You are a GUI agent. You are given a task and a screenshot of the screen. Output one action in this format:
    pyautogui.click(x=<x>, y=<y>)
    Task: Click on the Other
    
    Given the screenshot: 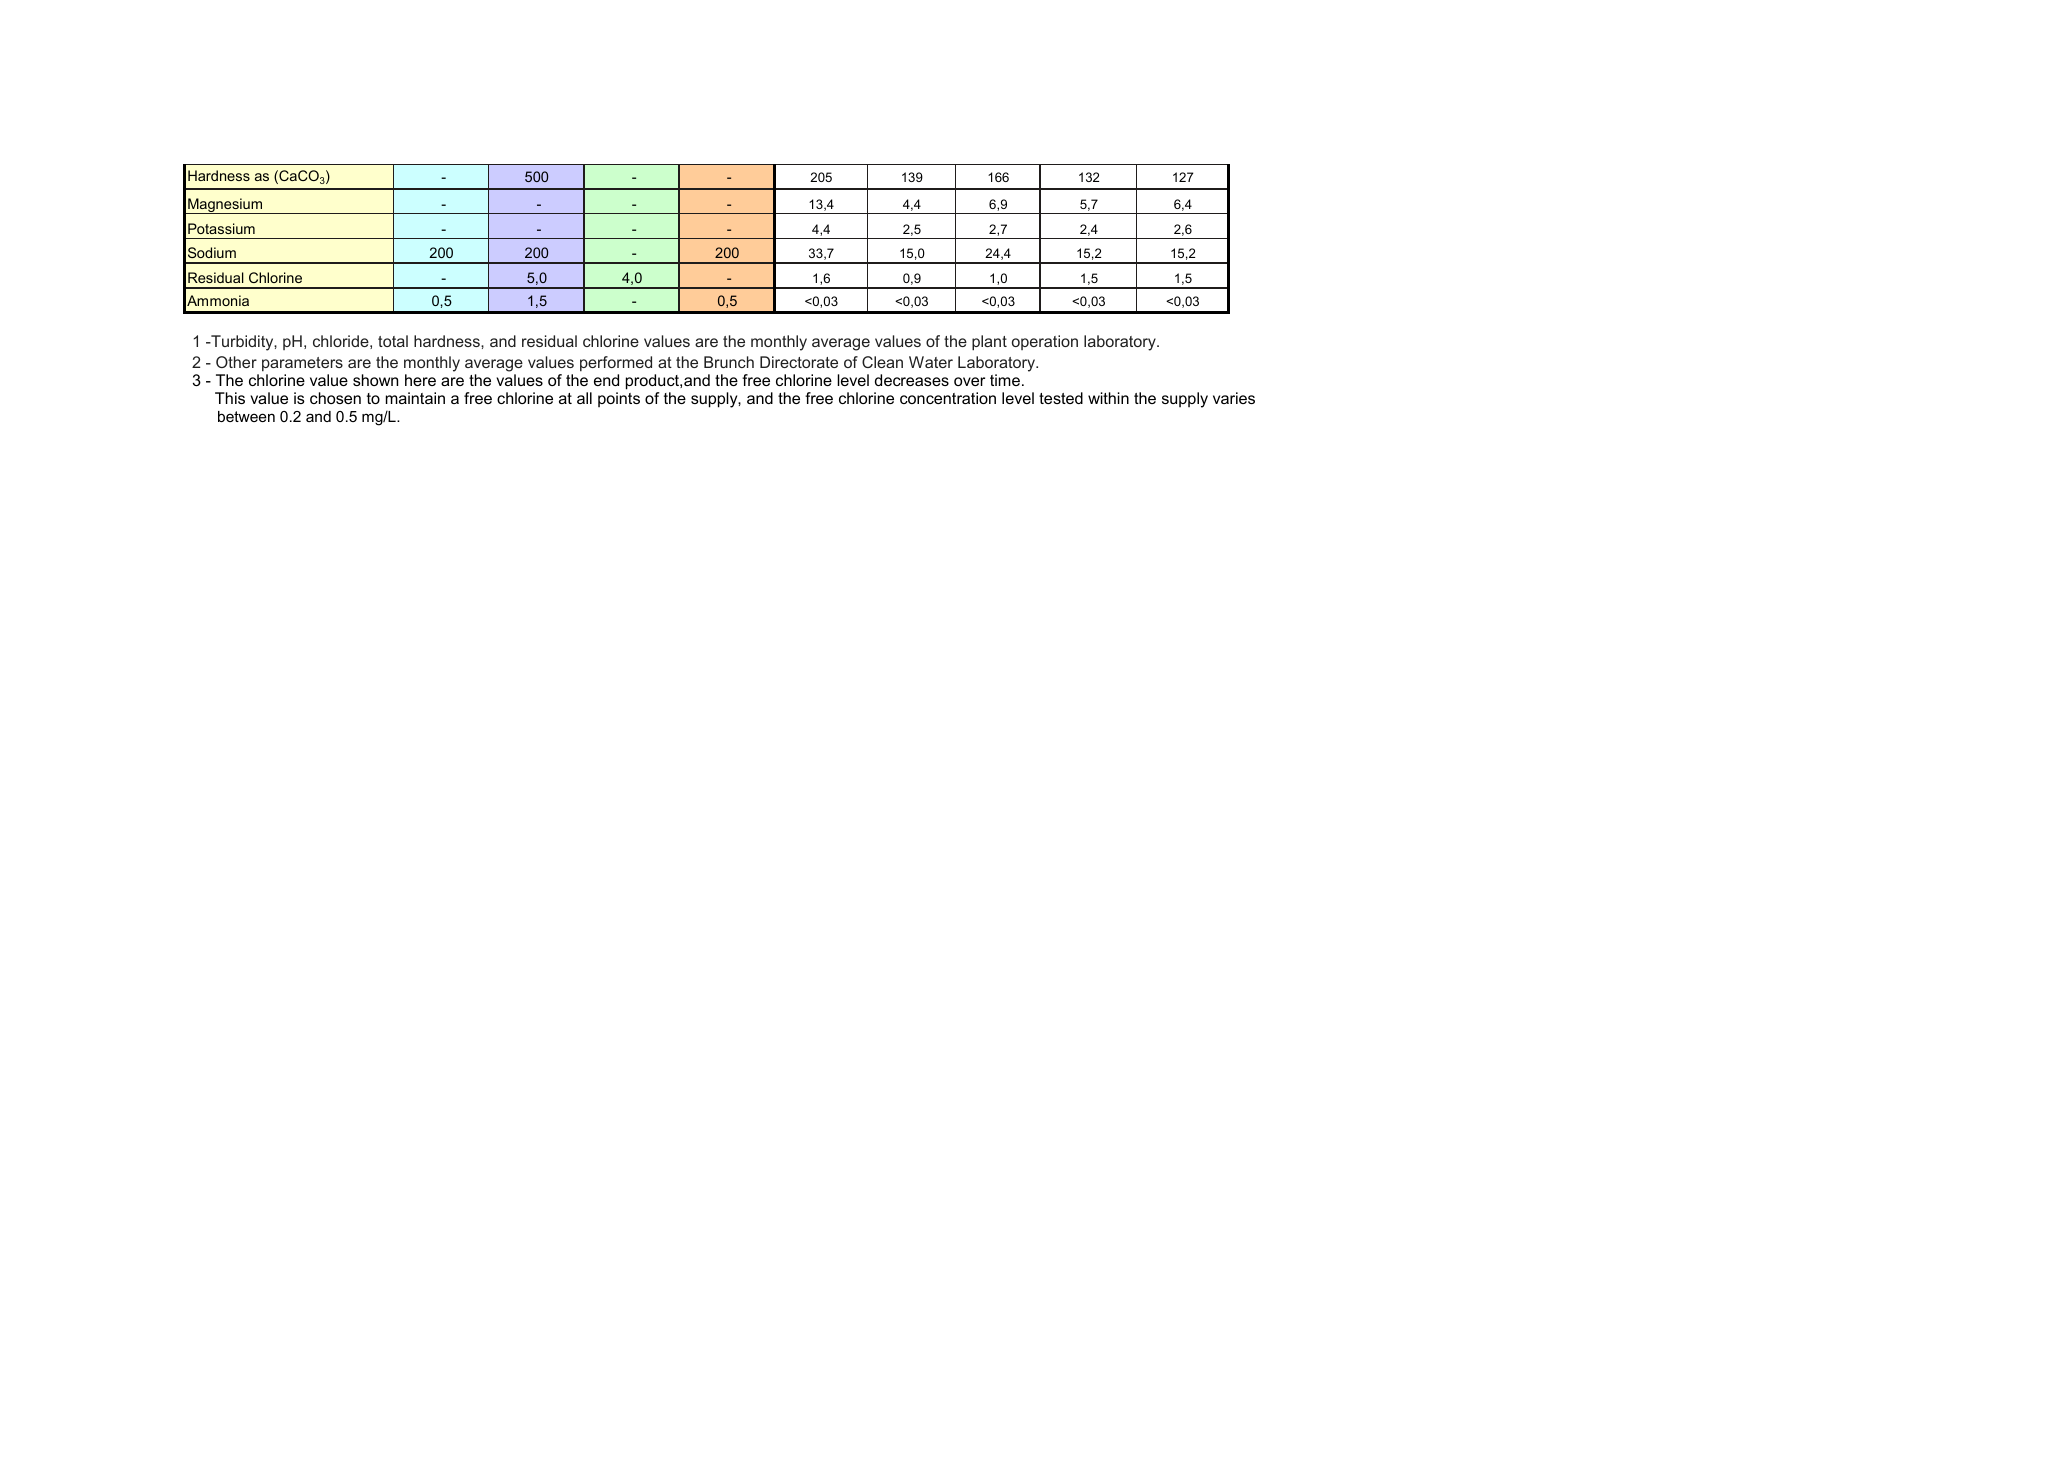 What is the action you would take?
    pyautogui.click(x=236, y=362)
